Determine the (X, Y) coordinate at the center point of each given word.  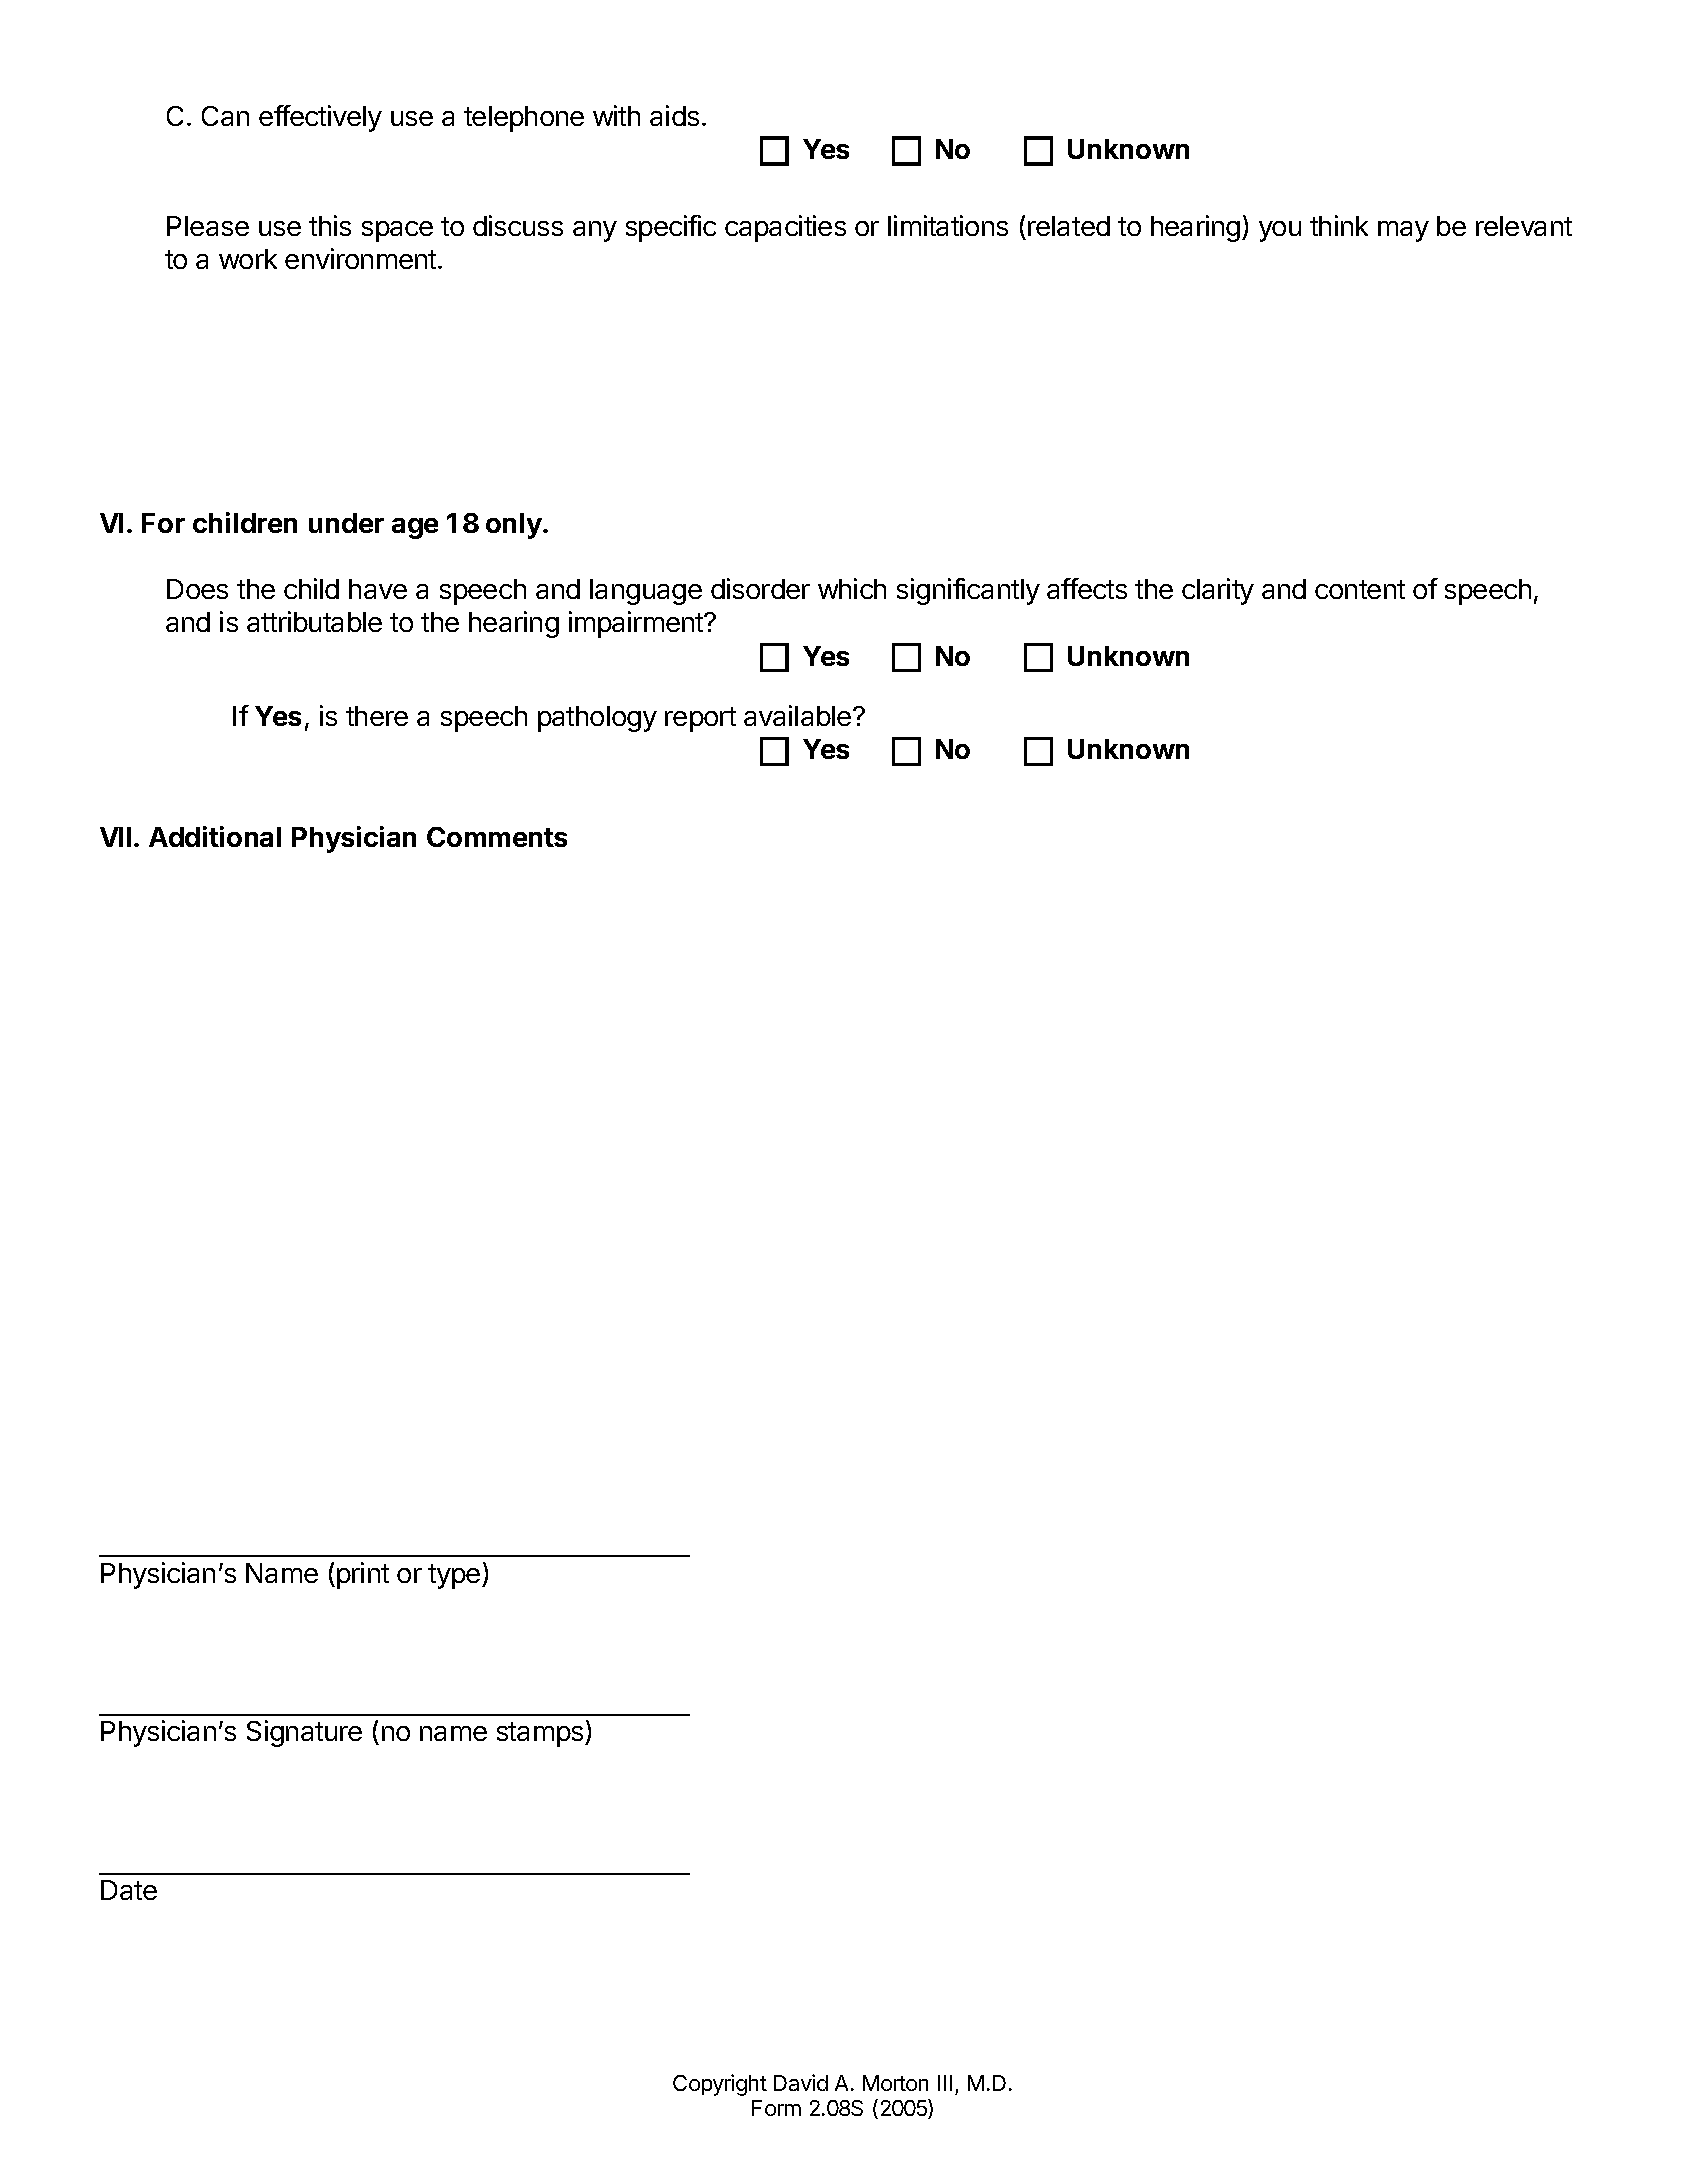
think (1339, 225)
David (801, 2082)
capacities (785, 228)
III (945, 2083)
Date (129, 1890)
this (330, 225)
